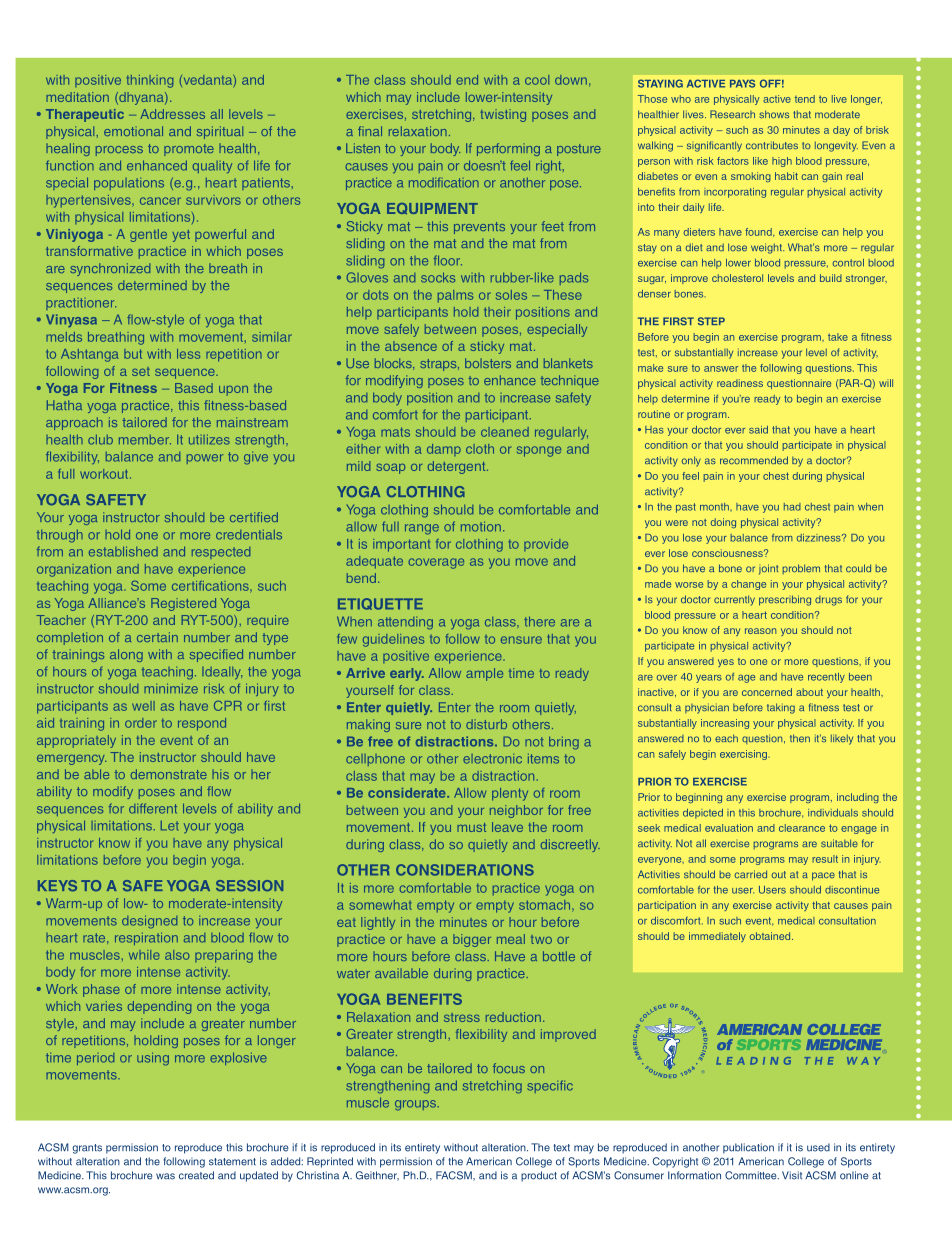  What do you see at coordinates (172, 114) in the page?
I see `Addresses` at bounding box center [172, 114].
